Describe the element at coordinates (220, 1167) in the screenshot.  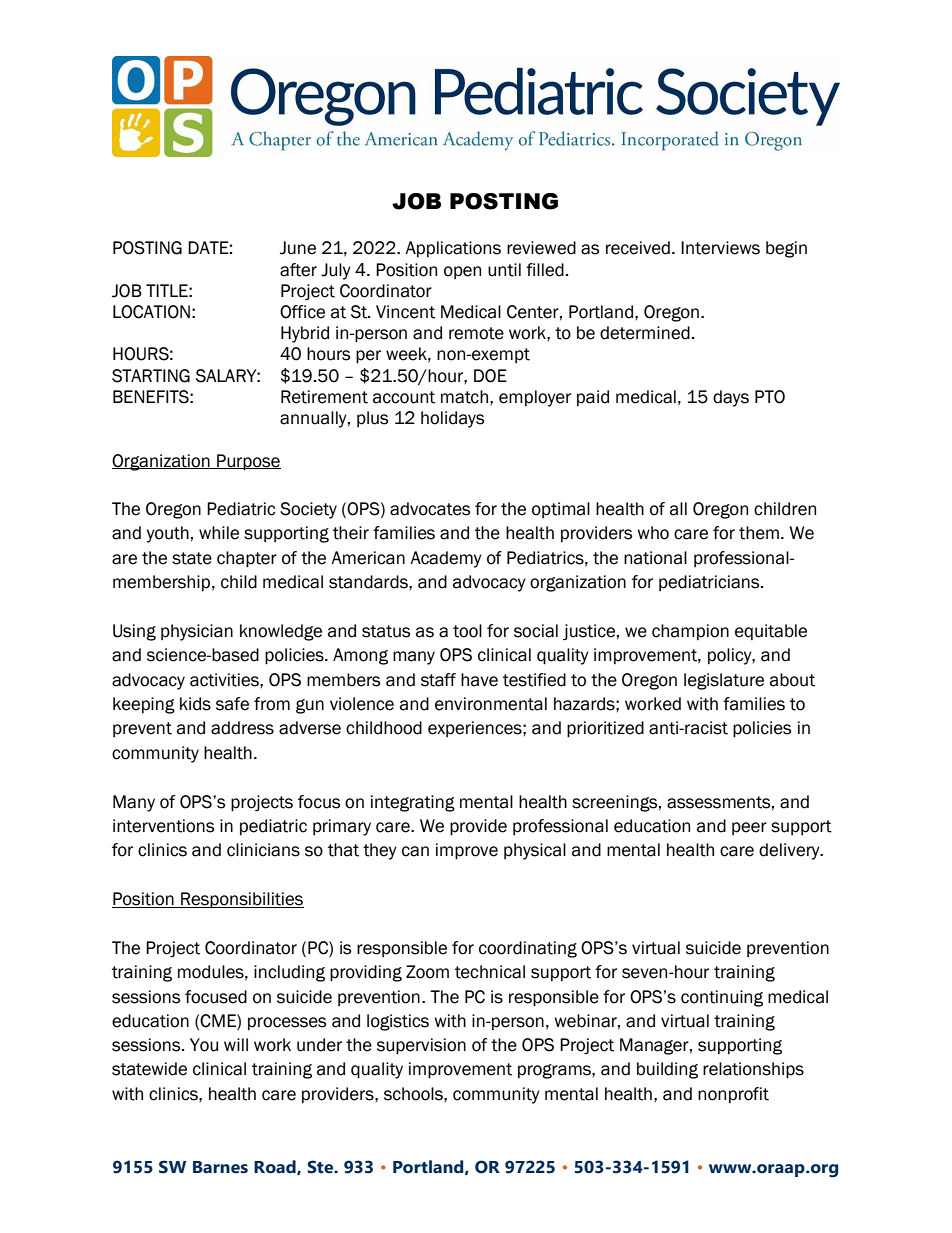
I see `Barnes` at that location.
